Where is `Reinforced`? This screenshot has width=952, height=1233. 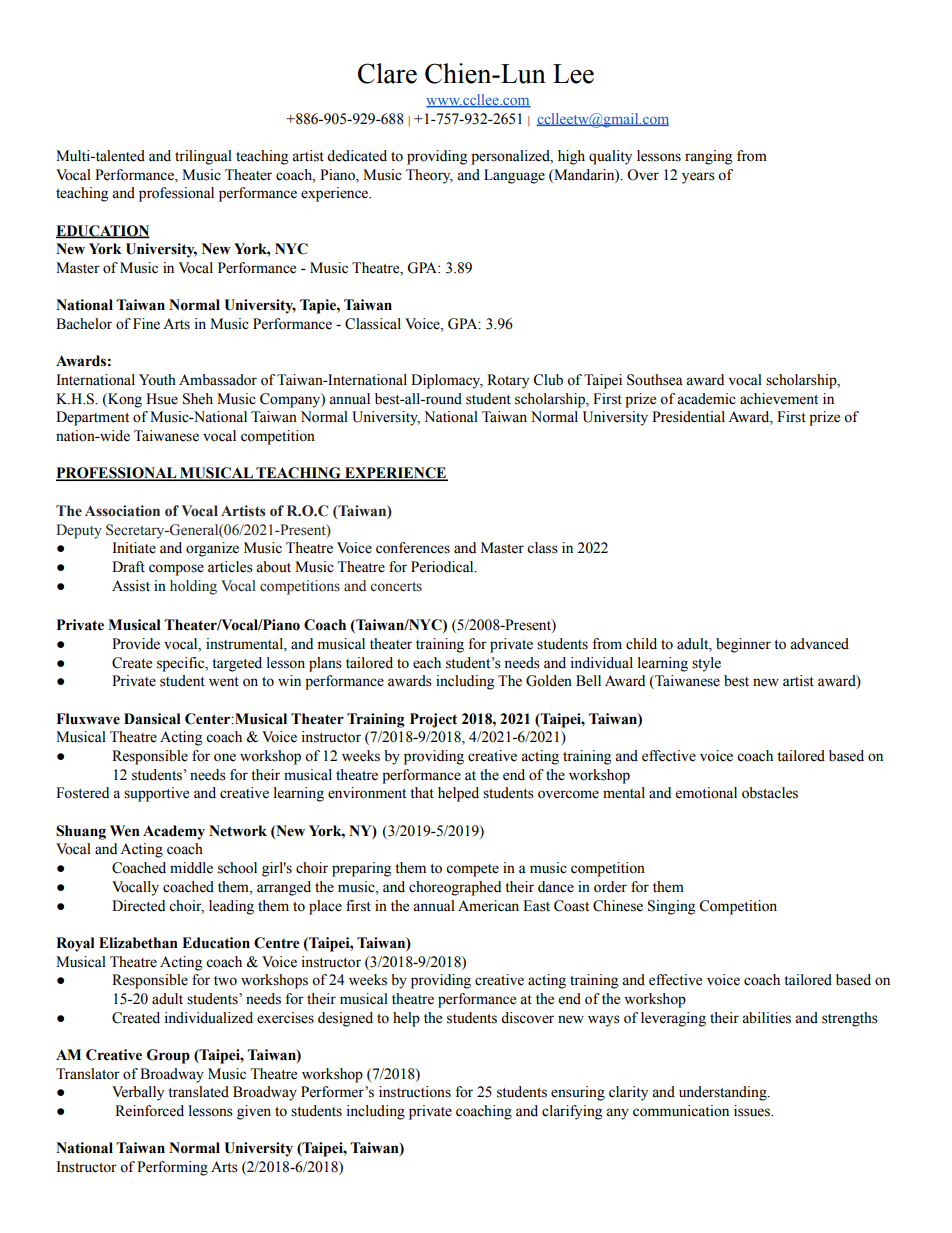
Reinforced is located at coordinates (149, 1111).
